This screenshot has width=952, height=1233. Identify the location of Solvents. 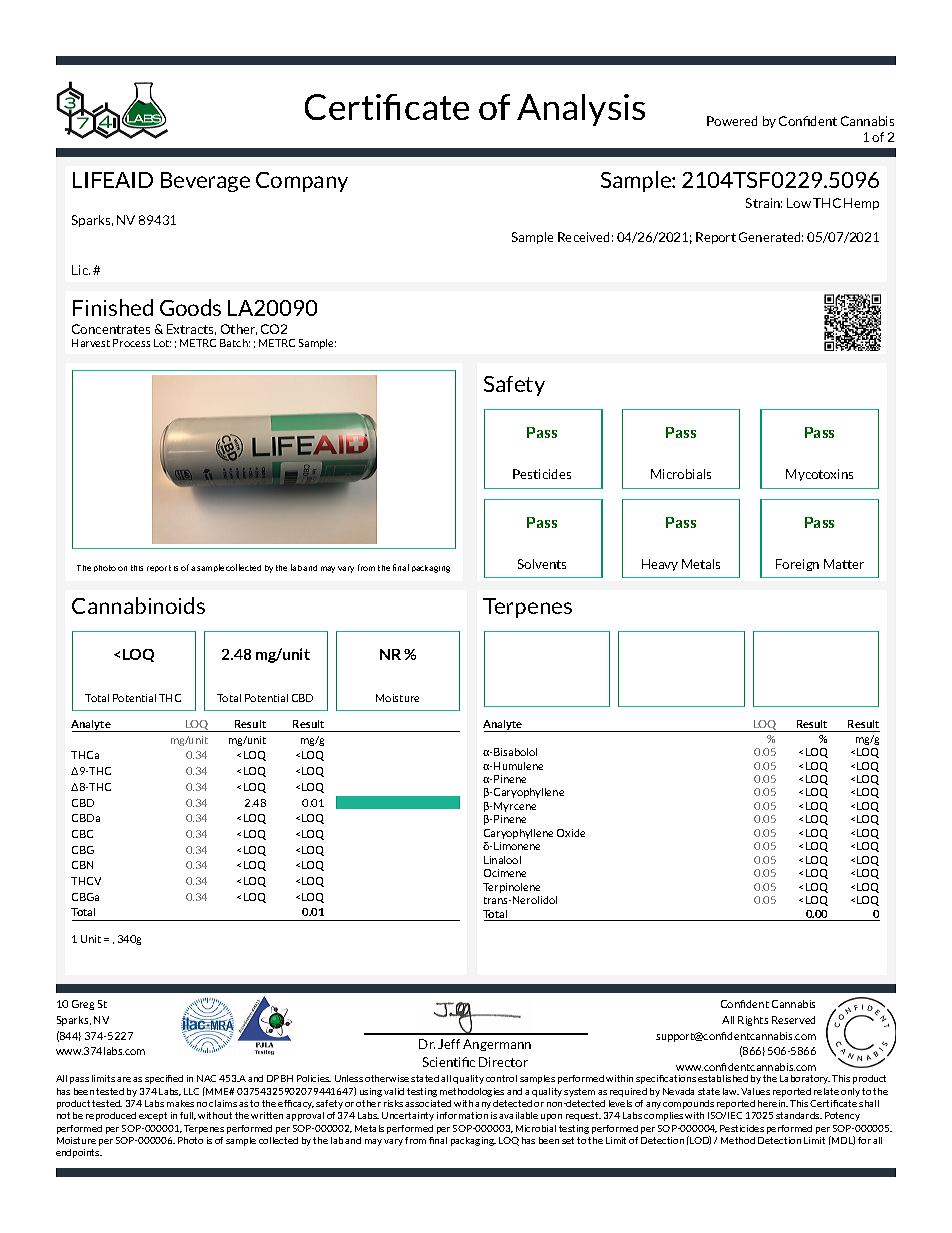
(542, 564).
